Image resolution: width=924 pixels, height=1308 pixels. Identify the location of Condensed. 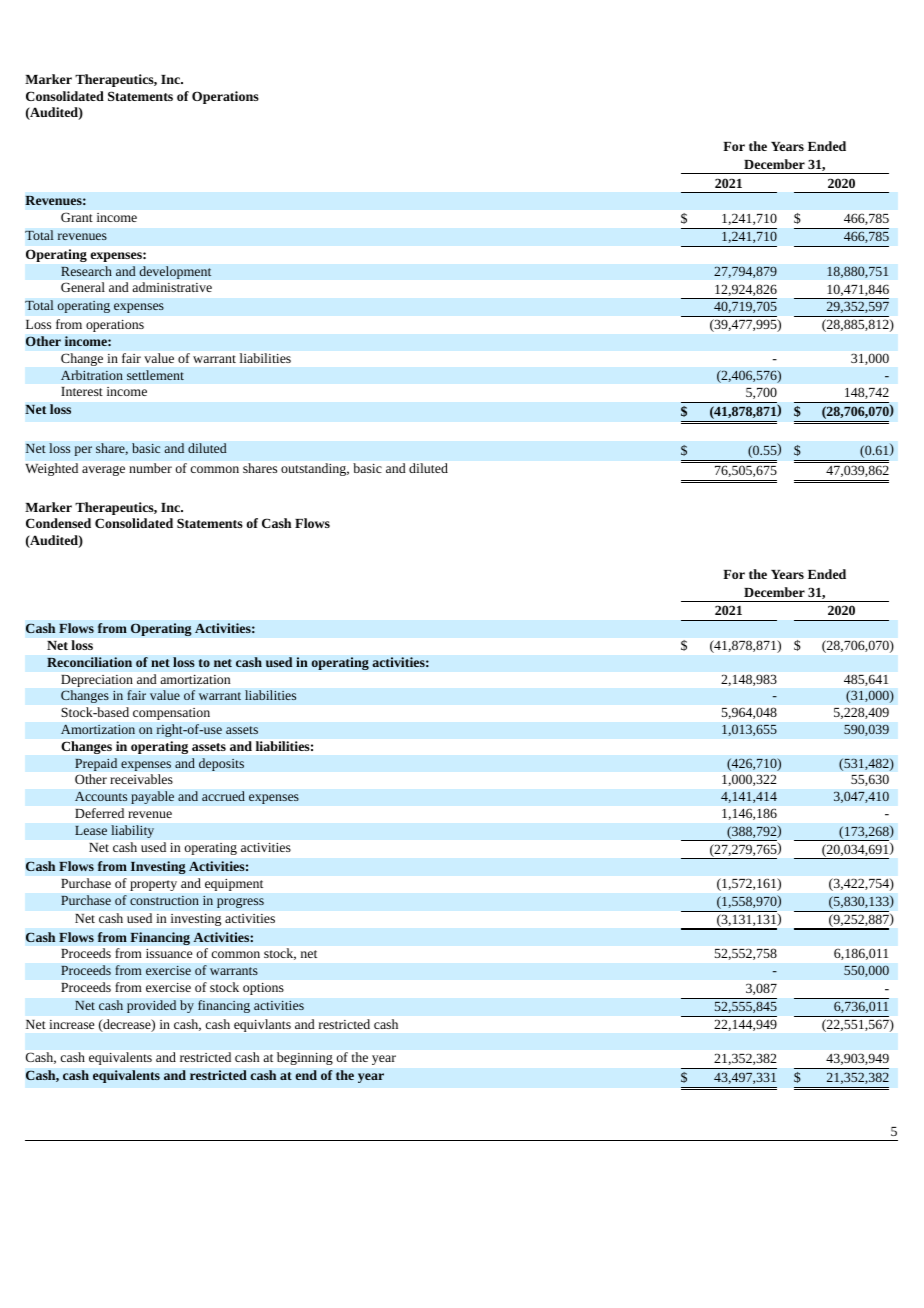
(58, 523).
